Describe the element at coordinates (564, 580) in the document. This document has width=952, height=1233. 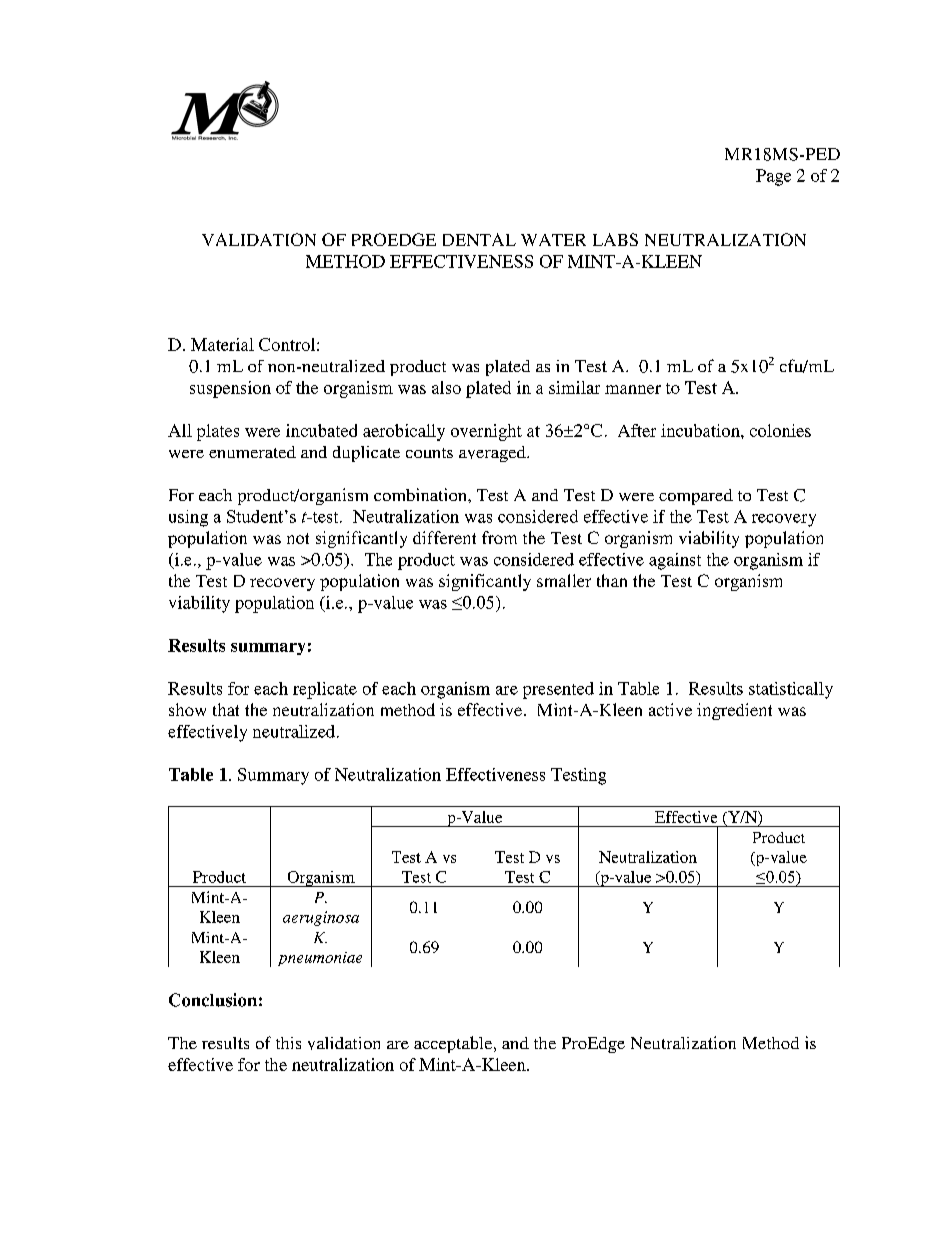
I see `smaller` at that location.
